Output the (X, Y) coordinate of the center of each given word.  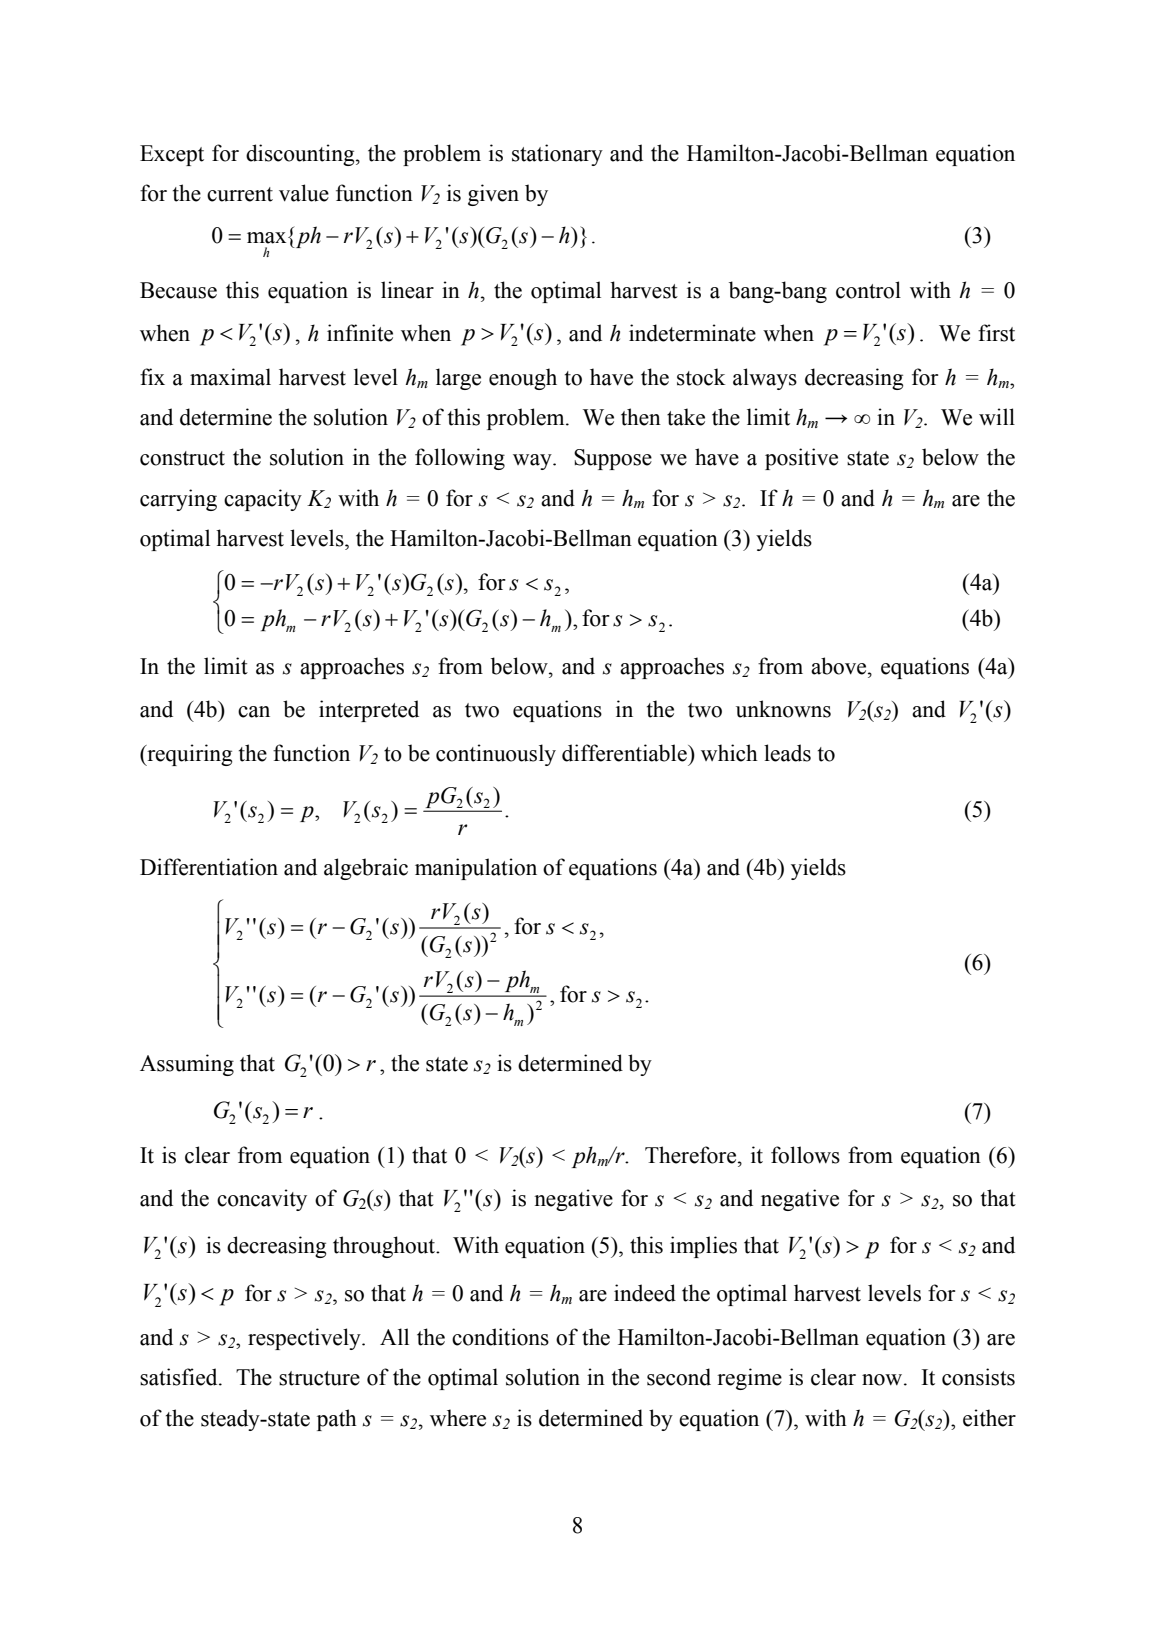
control (868, 290)
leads (787, 753)
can (254, 712)
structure (319, 1378)
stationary (557, 155)
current (240, 194)
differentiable (625, 753)
